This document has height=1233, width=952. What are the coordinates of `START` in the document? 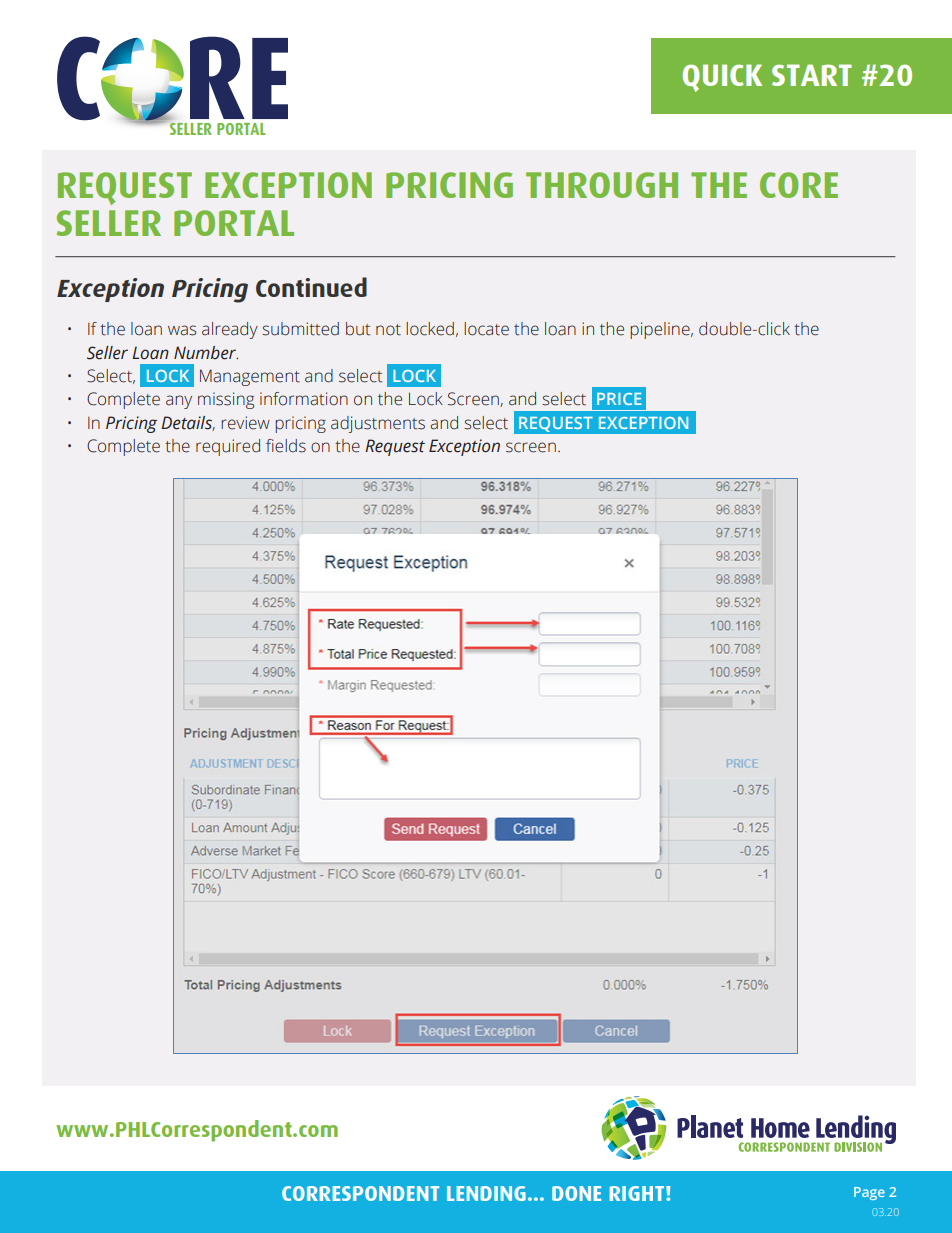 It's located at (812, 75).
